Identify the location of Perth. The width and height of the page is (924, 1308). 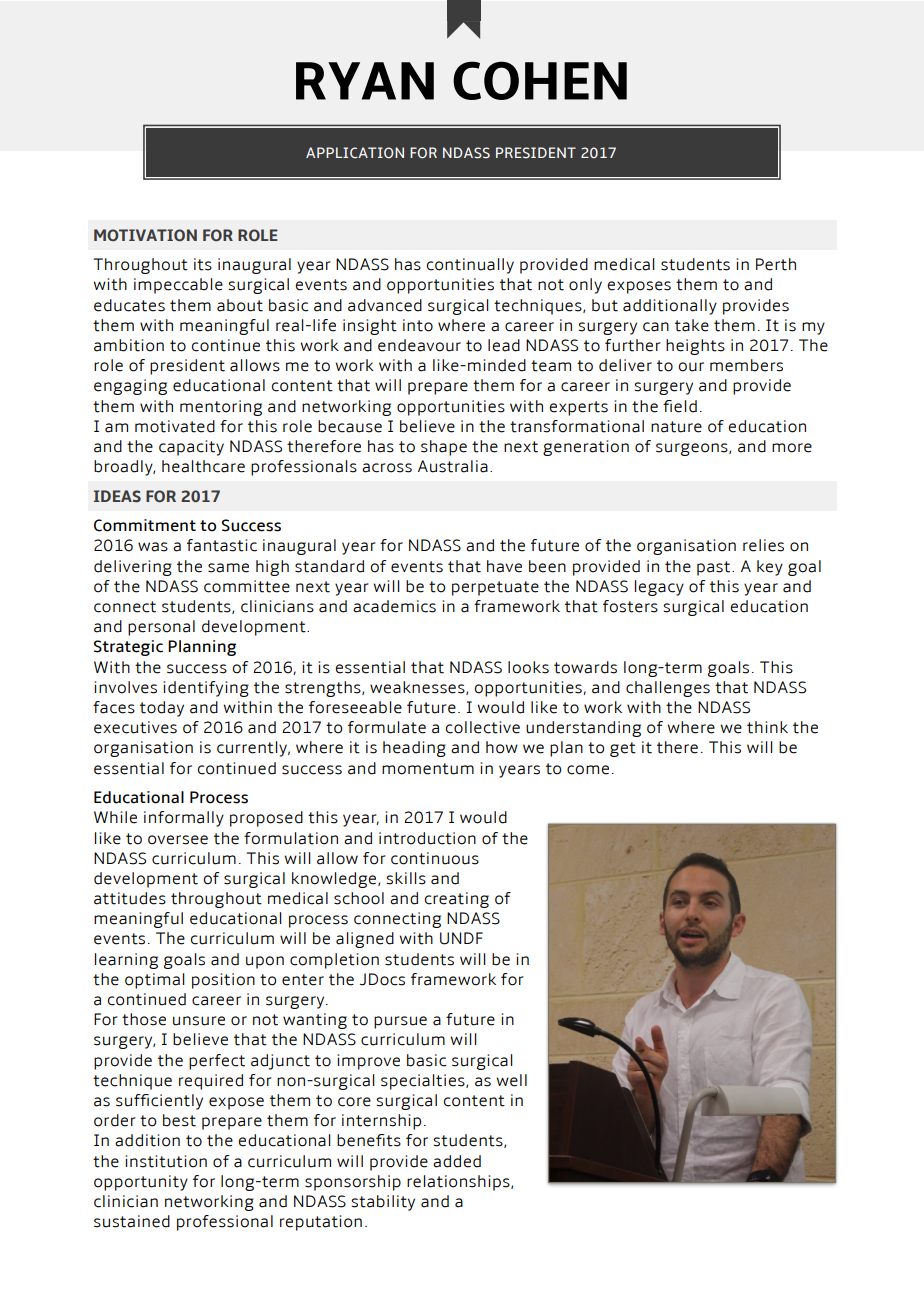
(776, 264).
